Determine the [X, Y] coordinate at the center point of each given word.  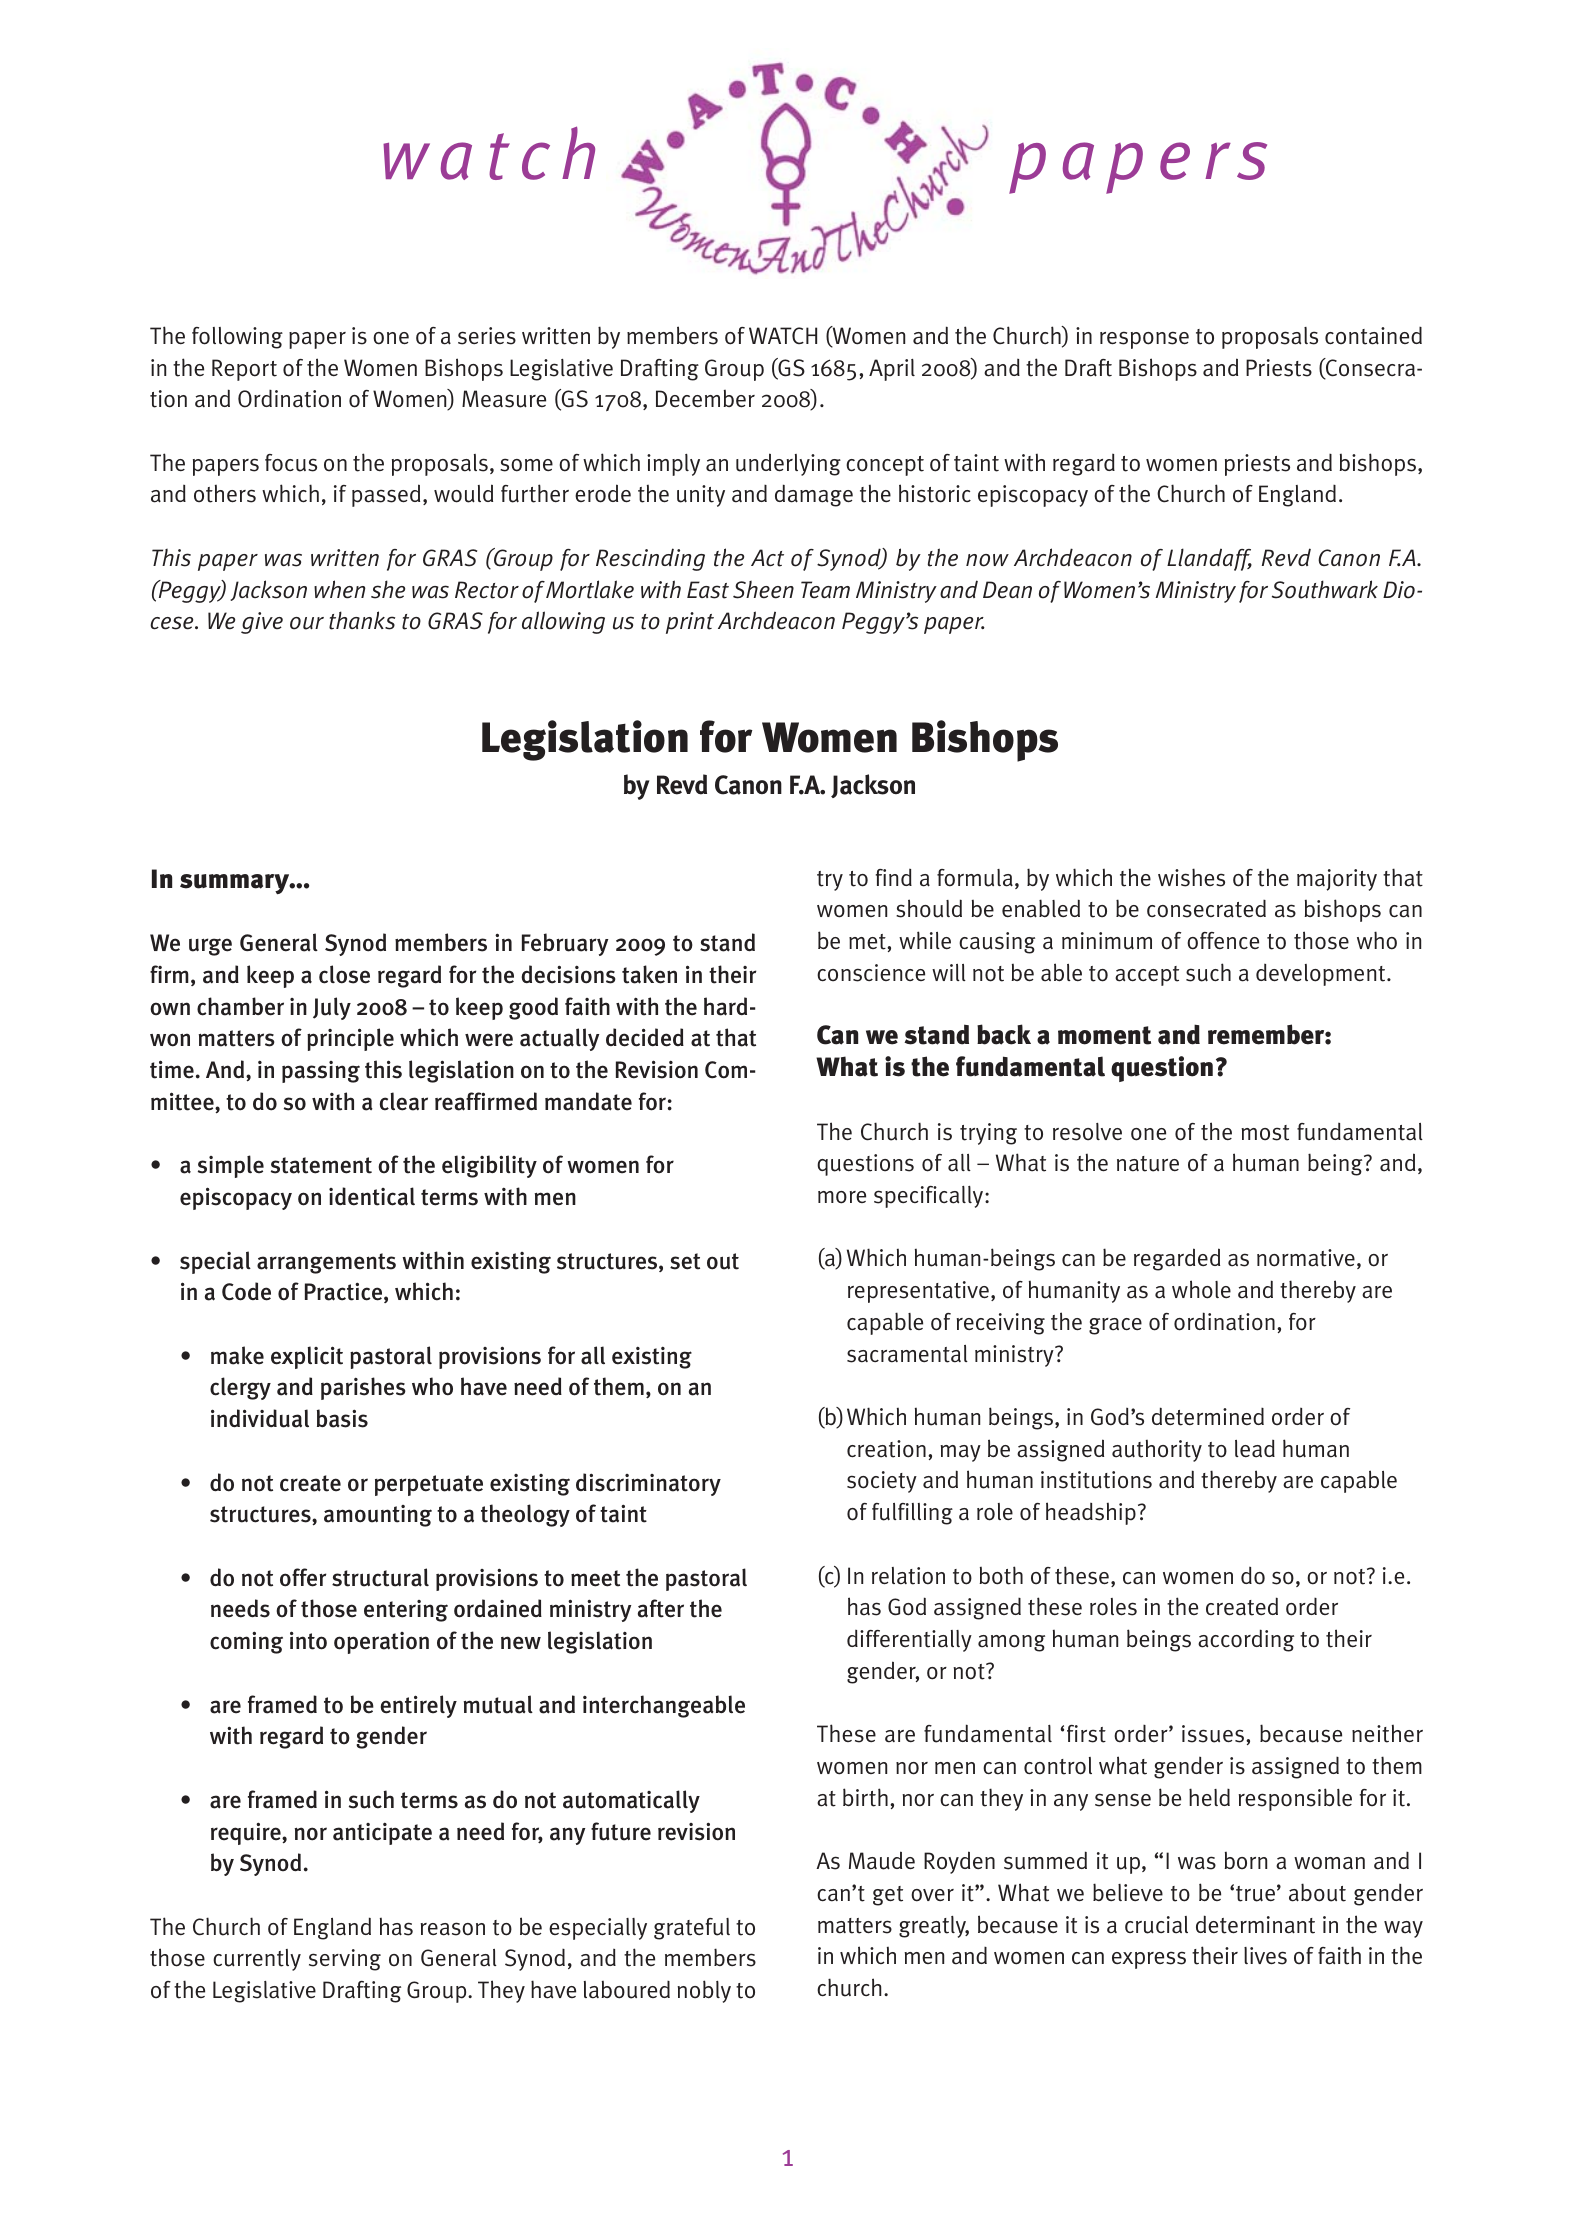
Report [244, 370]
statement [321, 1165]
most [1265, 1133]
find [894, 877]
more [842, 1197]
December [705, 399]
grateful [692, 1929]
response [1144, 340]
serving [345, 1960]
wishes [1191, 877]
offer [303, 1577]
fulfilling [912, 1514]
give [262, 623]
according [1246, 1640]
